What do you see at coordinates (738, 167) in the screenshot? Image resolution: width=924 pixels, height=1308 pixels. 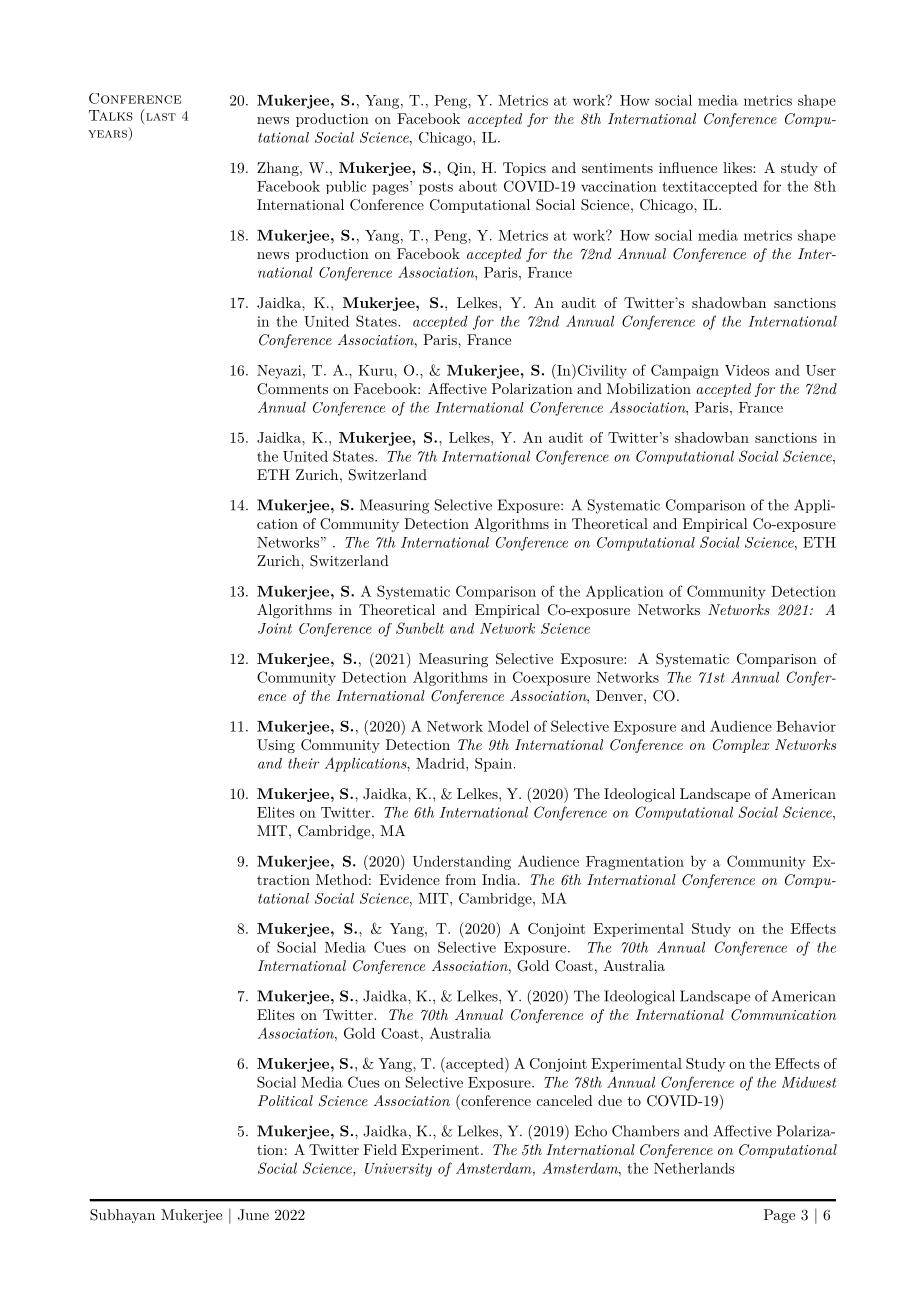 I see `likes` at bounding box center [738, 167].
